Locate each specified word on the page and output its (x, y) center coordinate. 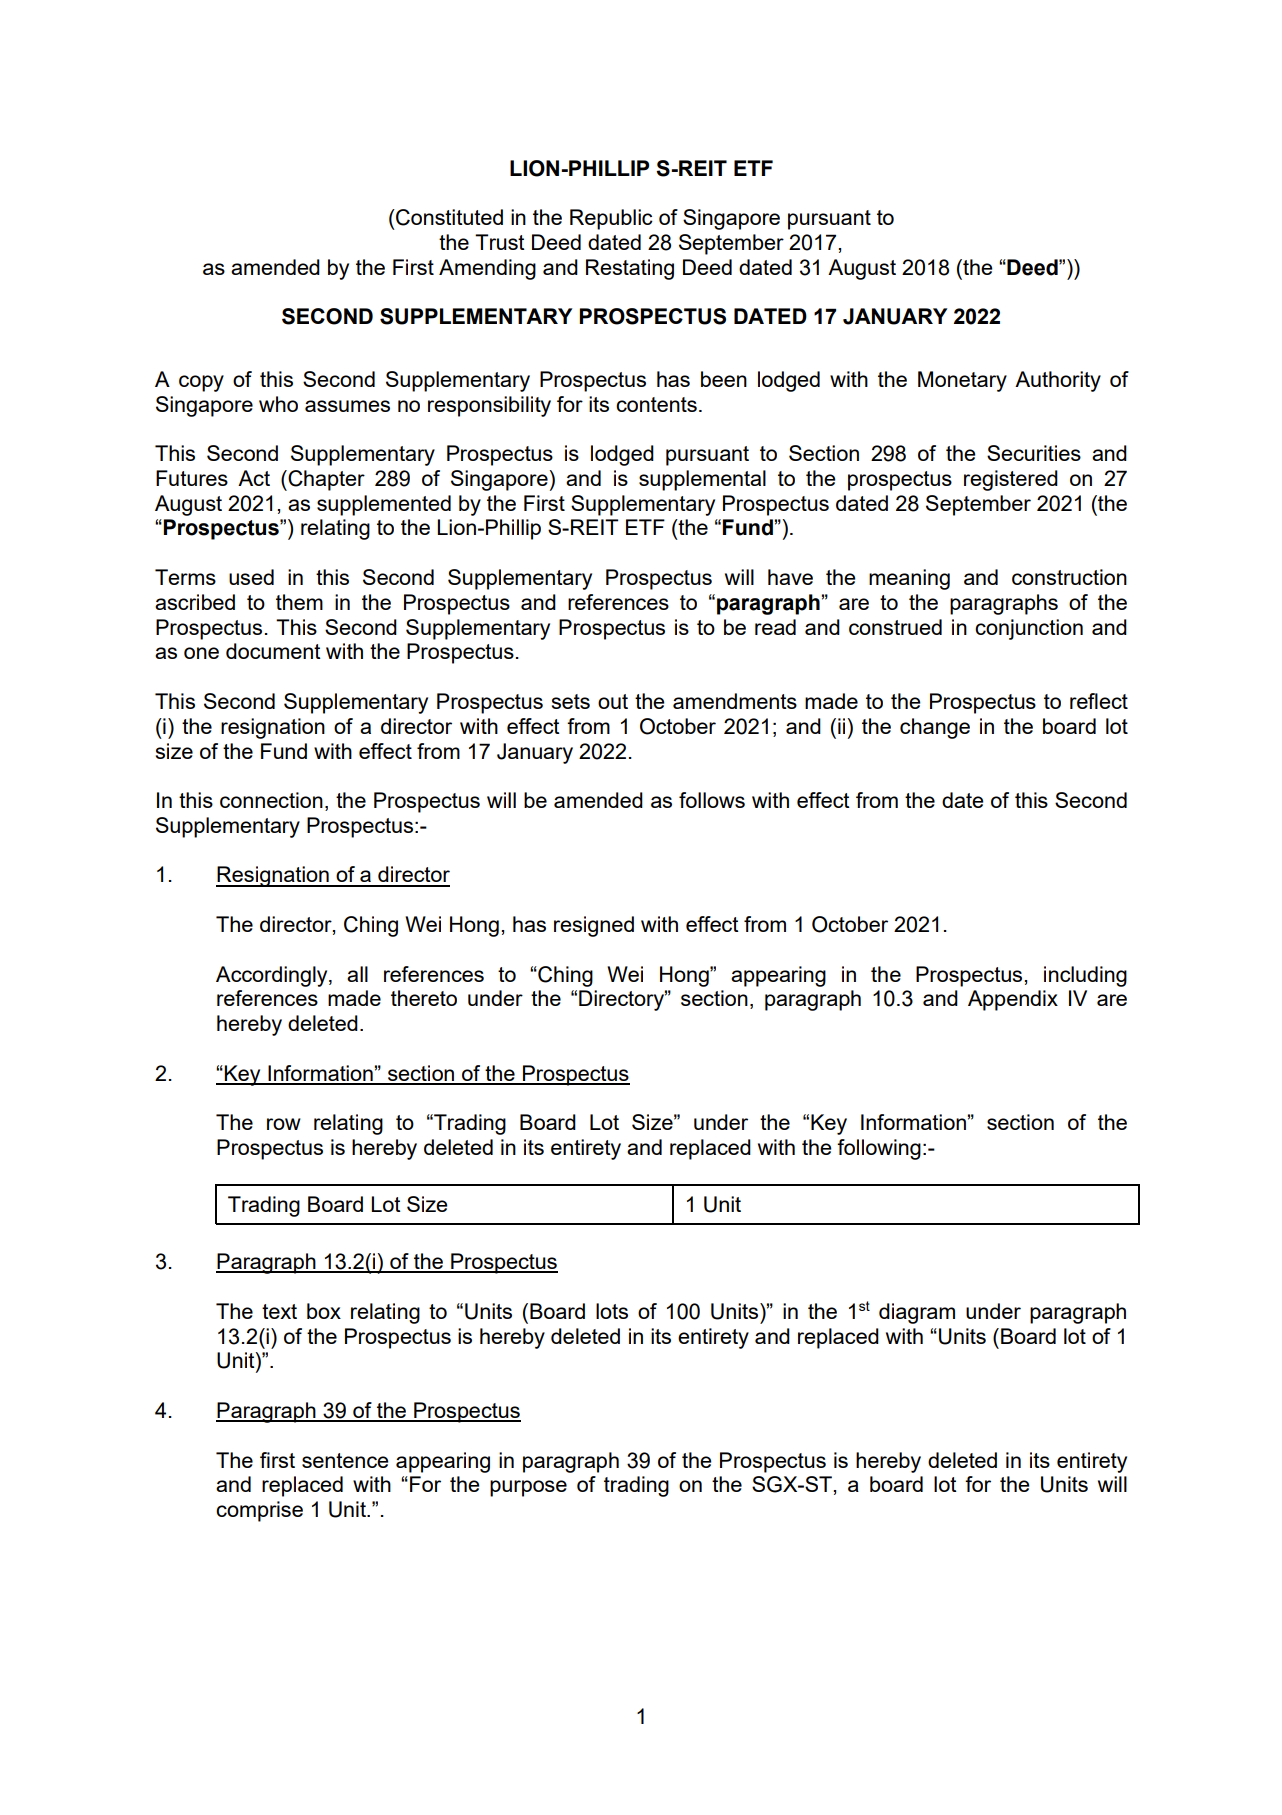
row (284, 1124)
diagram (917, 1313)
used (251, 577)
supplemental (702, 480)
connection (271, 800)
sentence (345, 1460)
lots (612, 1311)
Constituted (448, 217)
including (1085, 976)
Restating (630, 269)
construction (1069, 577)
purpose (528, 1488)
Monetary (962, 381)
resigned (594, 926)
